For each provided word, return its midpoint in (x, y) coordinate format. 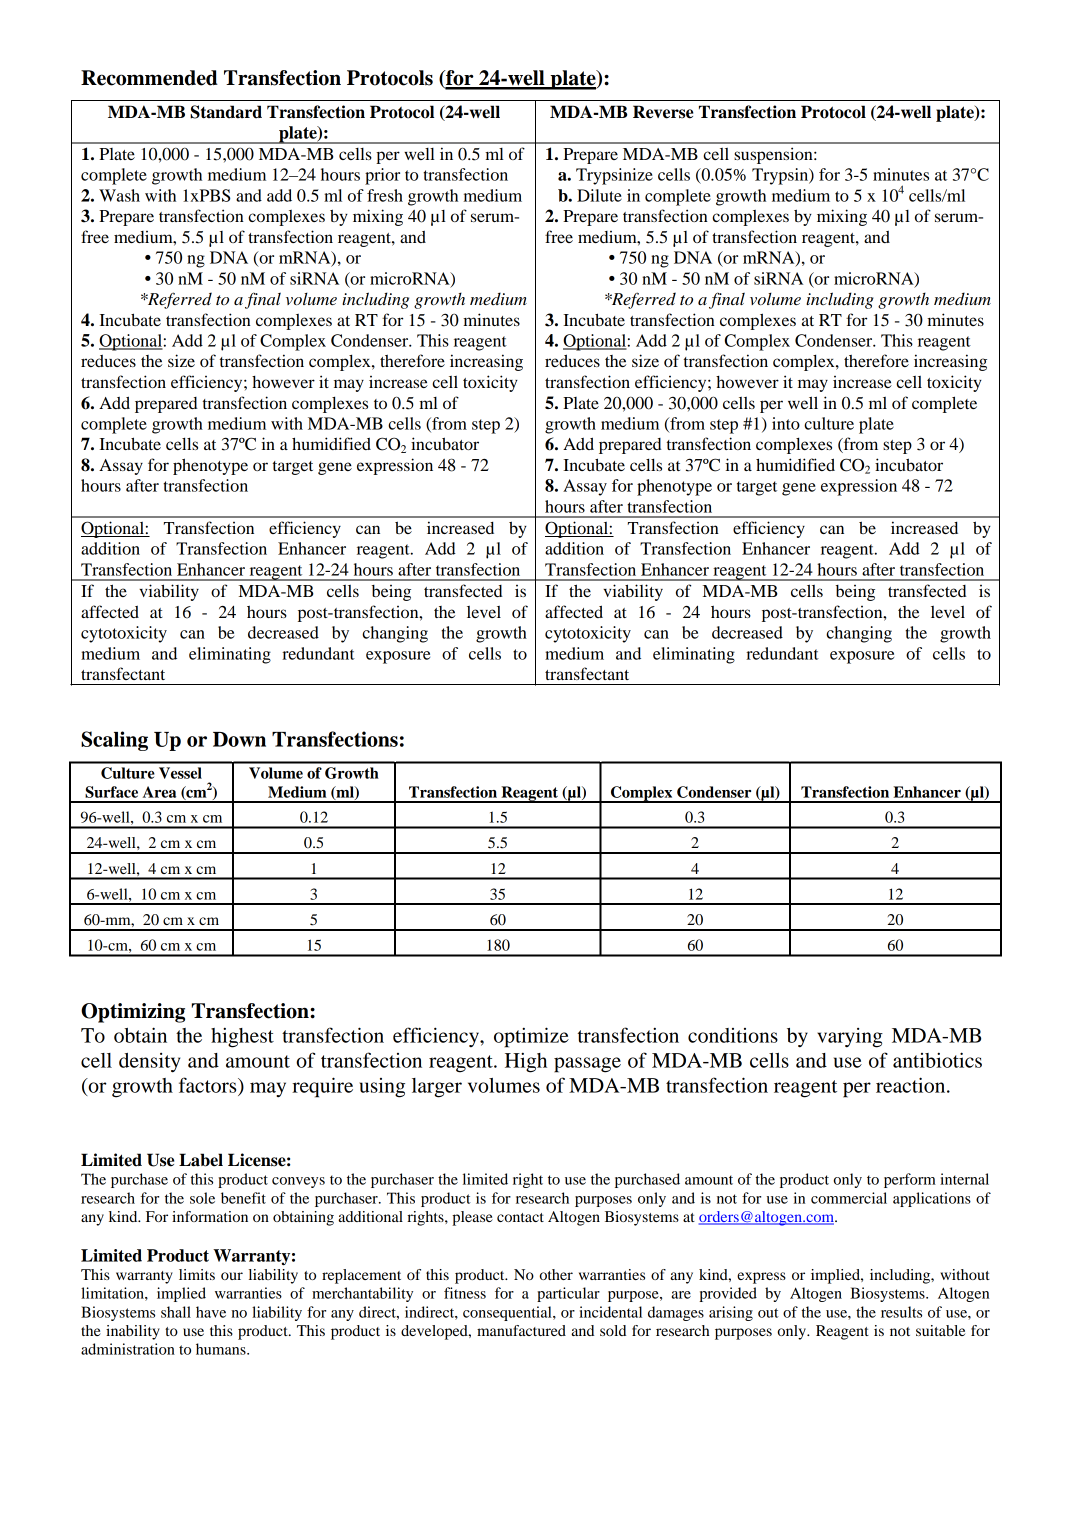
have (211, 1312)
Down (239, 739)
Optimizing (133, 1013)
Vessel (180, 773)
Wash (119, 195)
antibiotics (937, 1060)
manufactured (521, 1330)
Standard (226, 112)
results (901, 1312)
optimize (531, 1037)
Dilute (599, 195)
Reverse (663, 112)
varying (850, 1038)
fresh (385, 195)
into (786, 423)
